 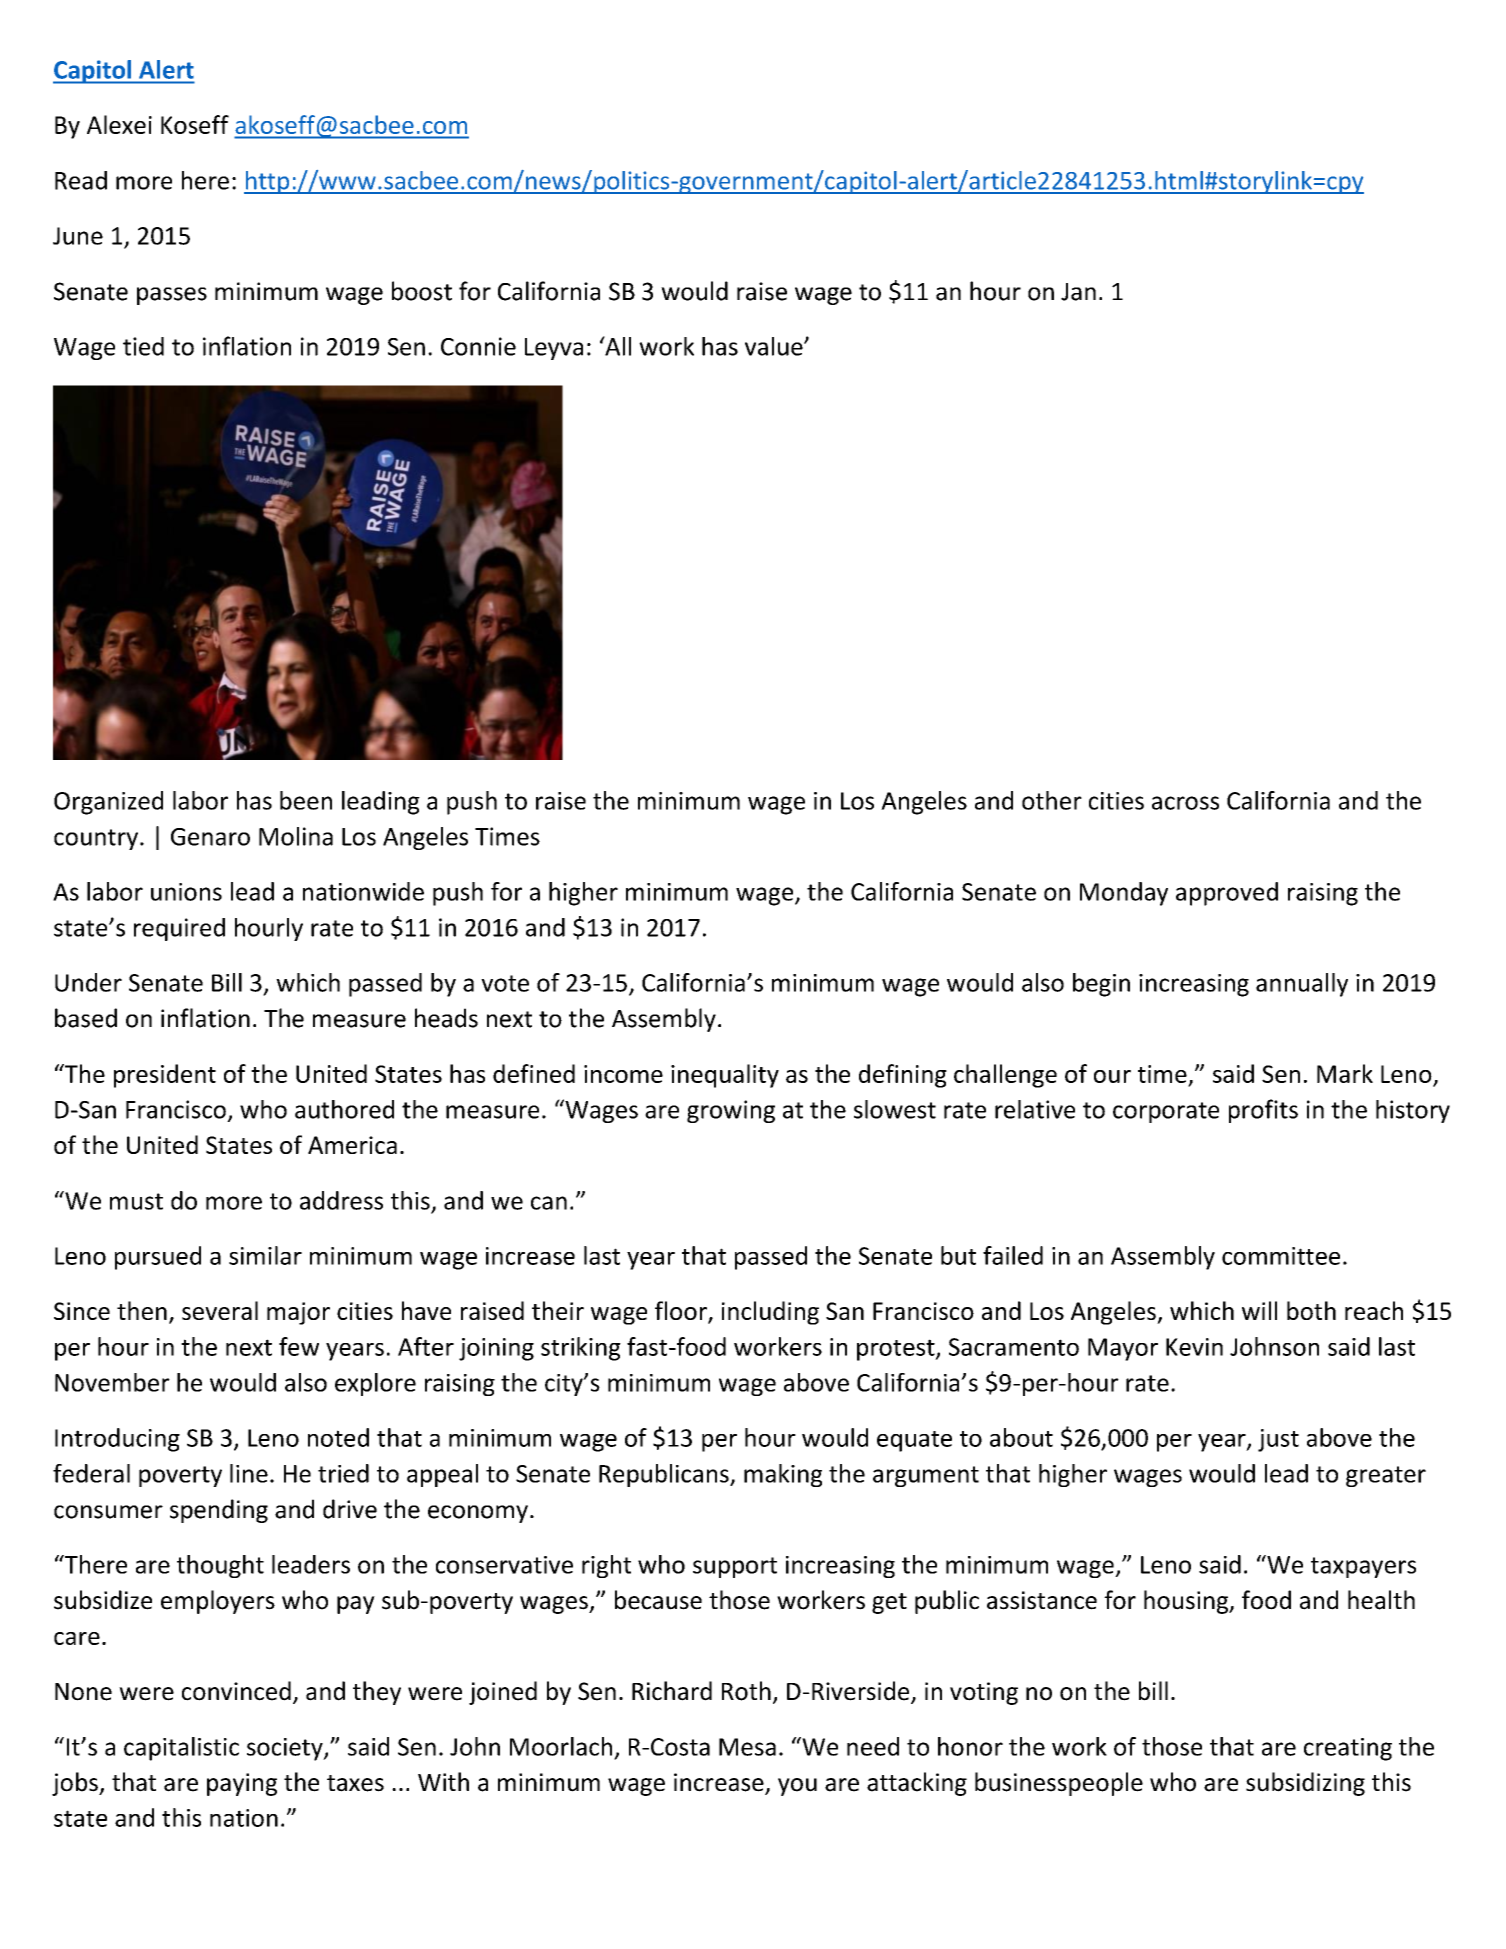 What do you see at coordinates (1078, 292) in the screenshot?
I see `Jan` at bounding box center [1078, 292].
